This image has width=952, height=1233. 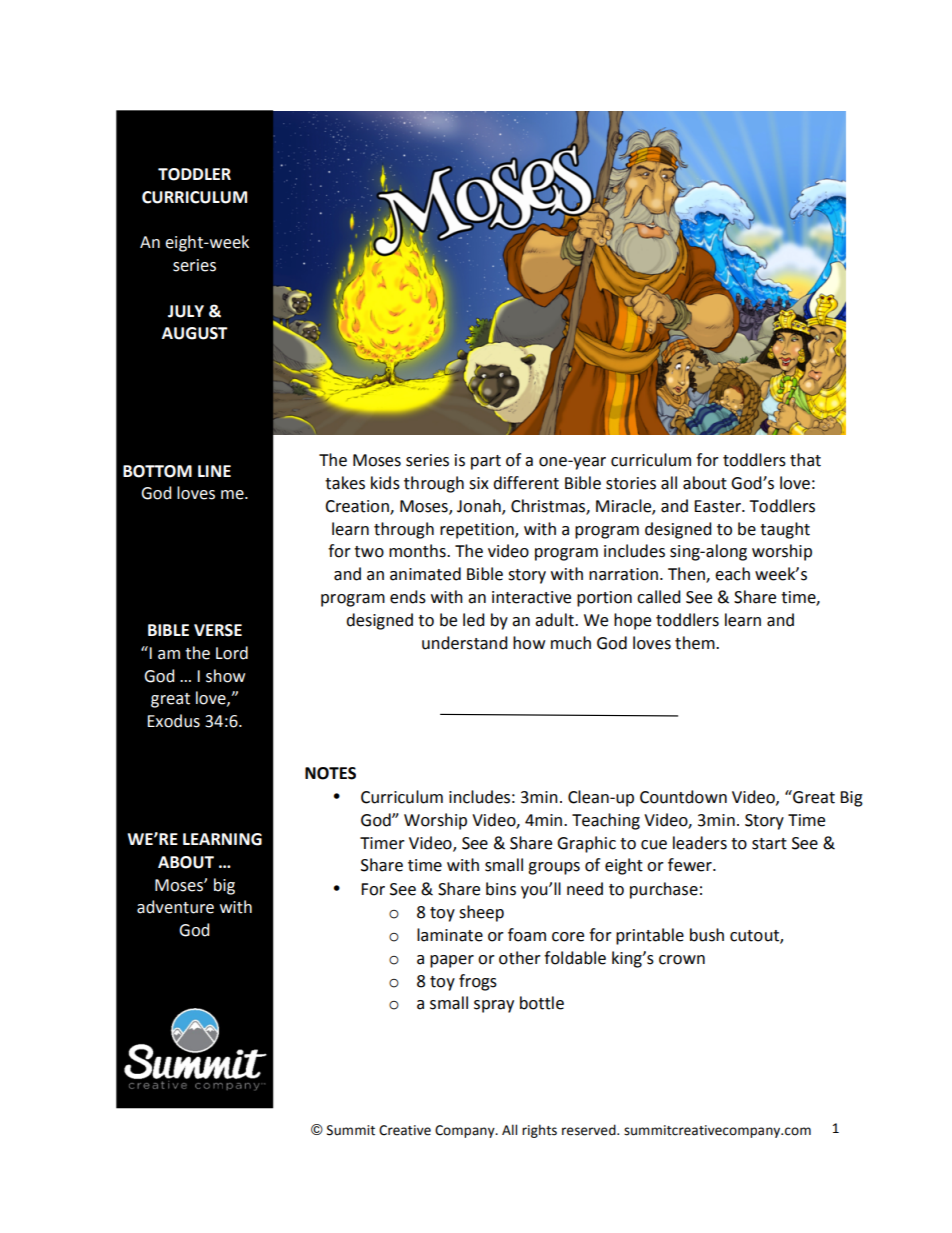 What do you see at coordinates (195, 333) in the image?
I see `AUGUST` at bounding box center [195, 333].
